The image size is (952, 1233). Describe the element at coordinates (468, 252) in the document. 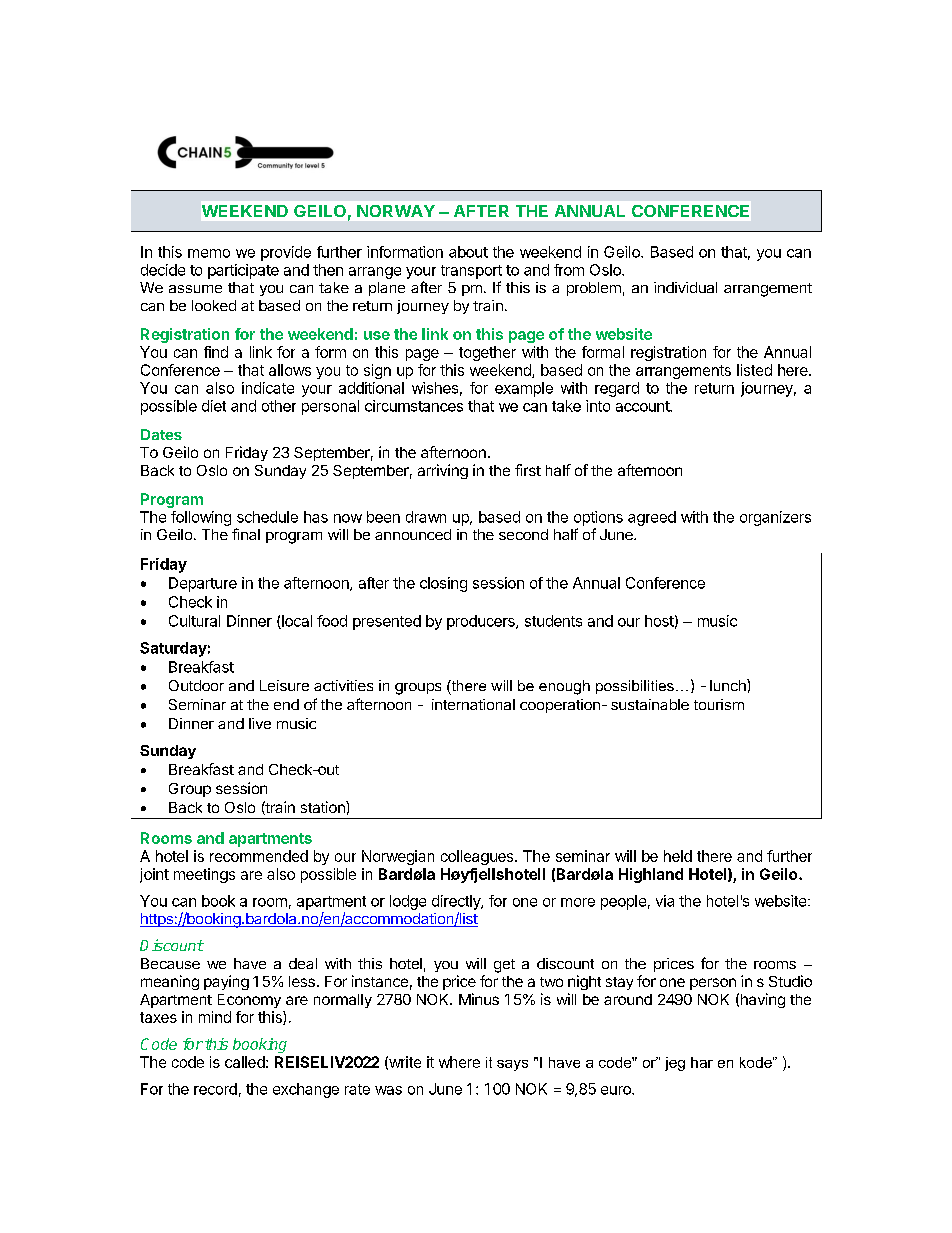

I see `about` at that location.
